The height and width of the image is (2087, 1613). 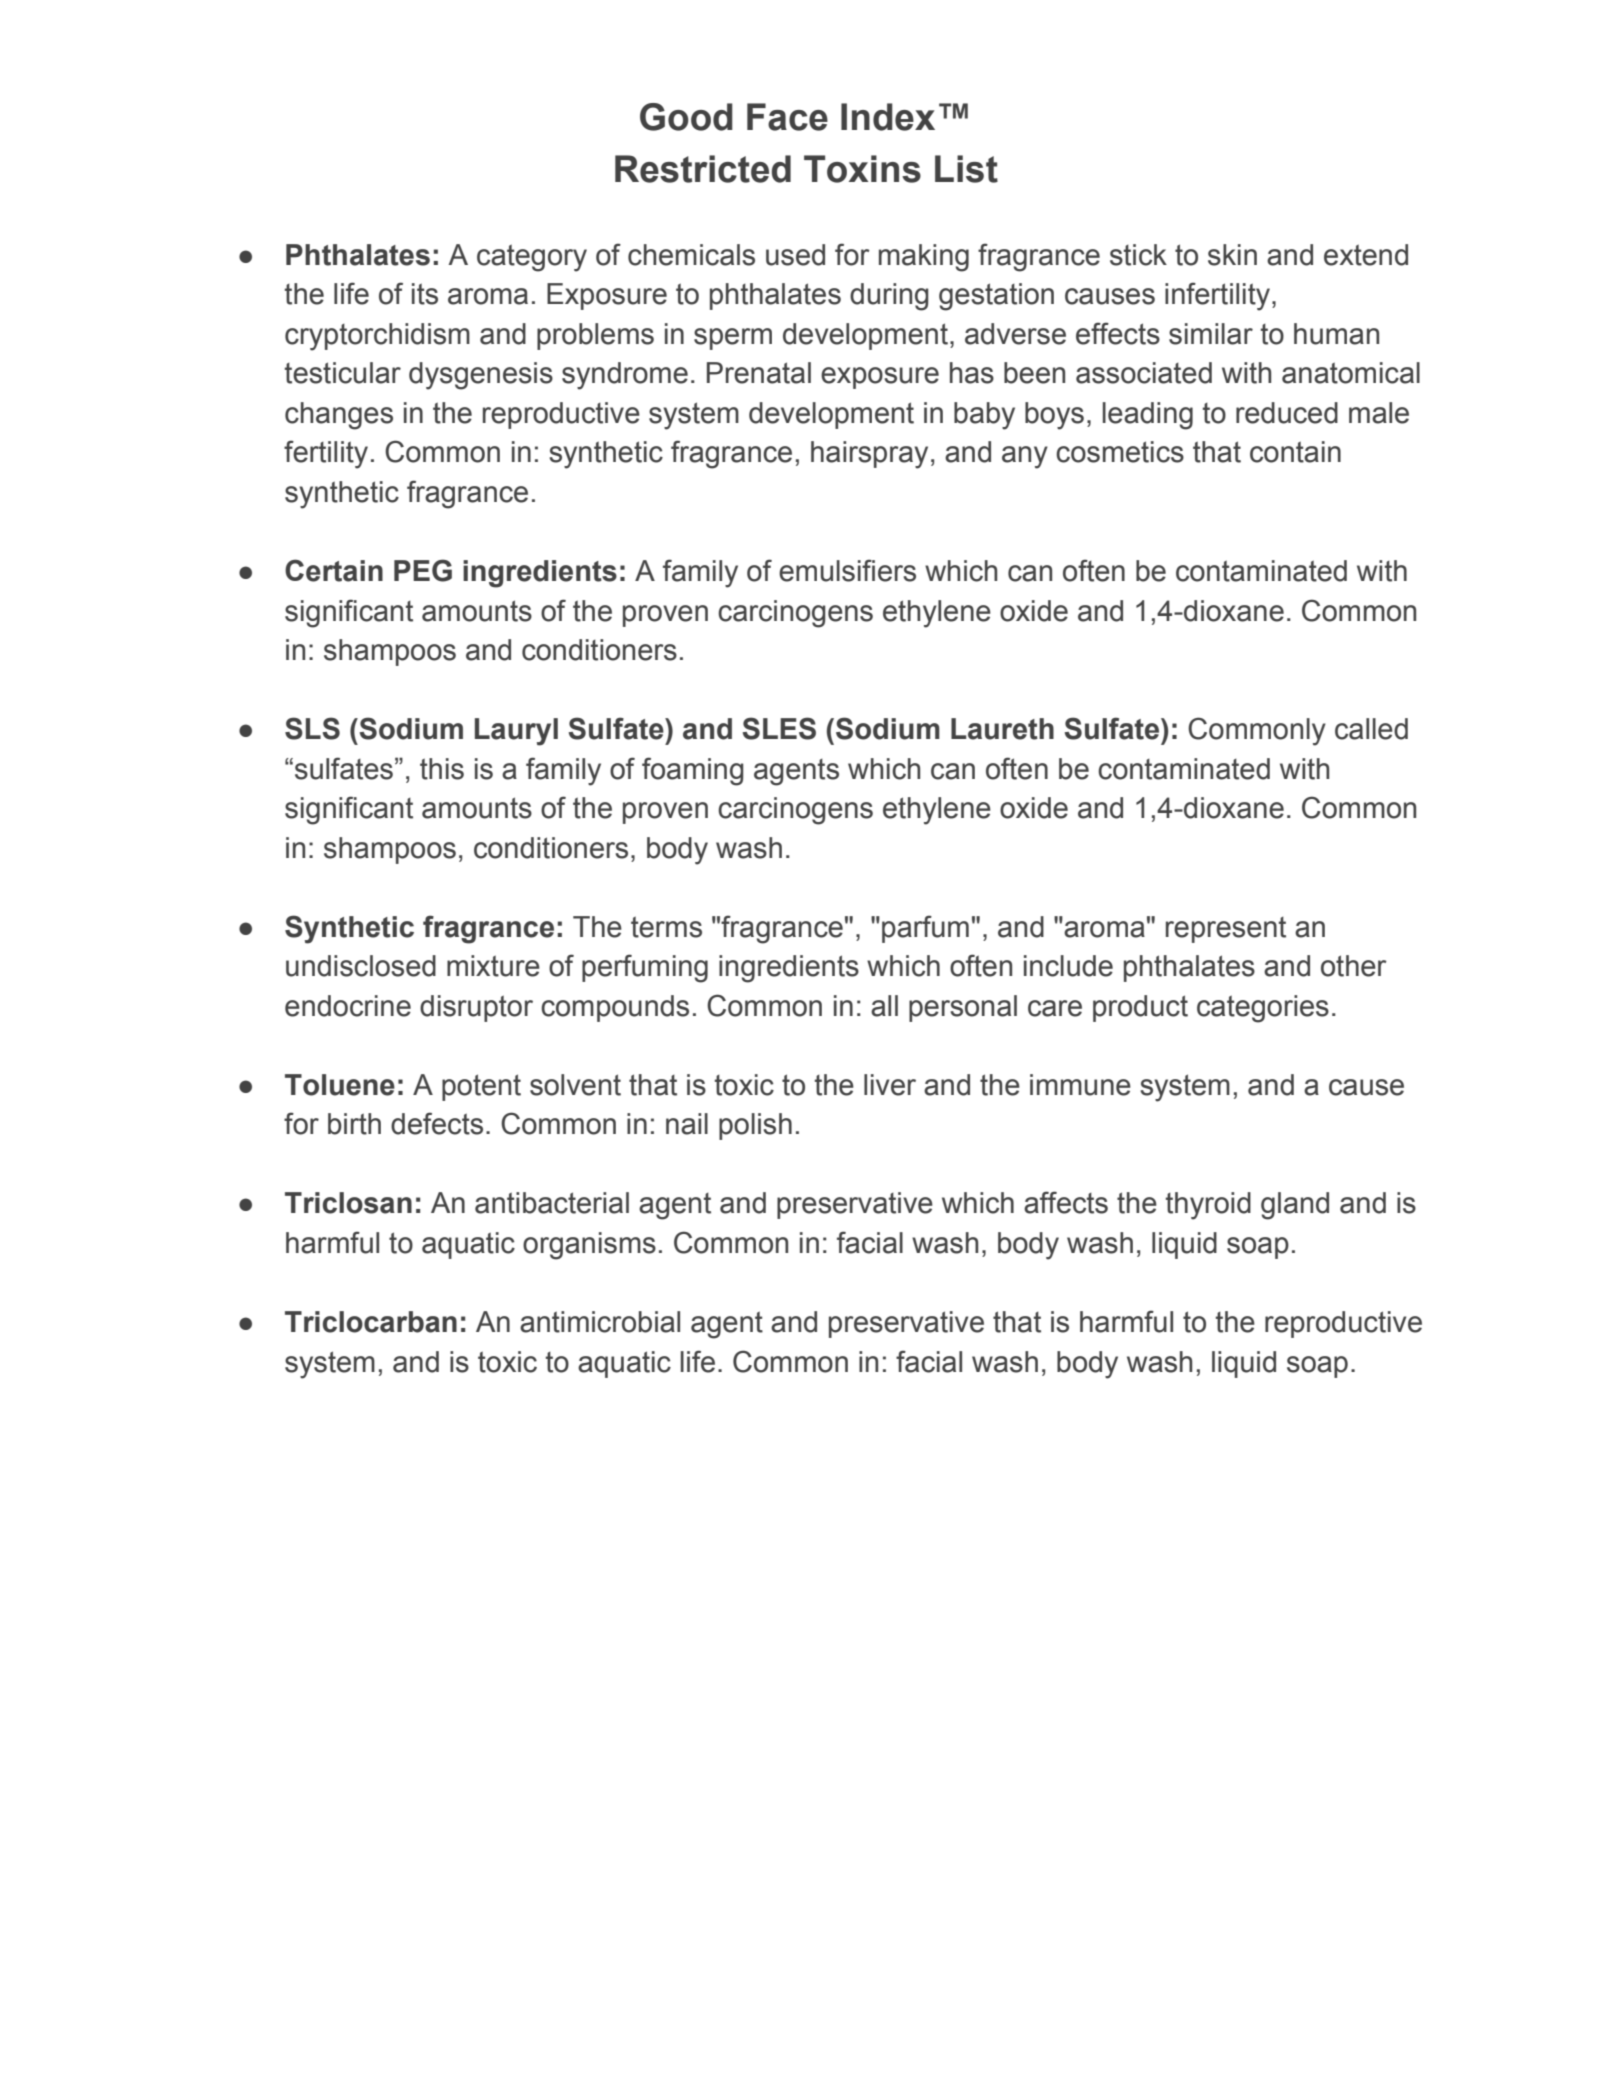 What do you see at coordinates (1232, 255) in the image?
I see `skin` at bounding box center [1232, 255].
